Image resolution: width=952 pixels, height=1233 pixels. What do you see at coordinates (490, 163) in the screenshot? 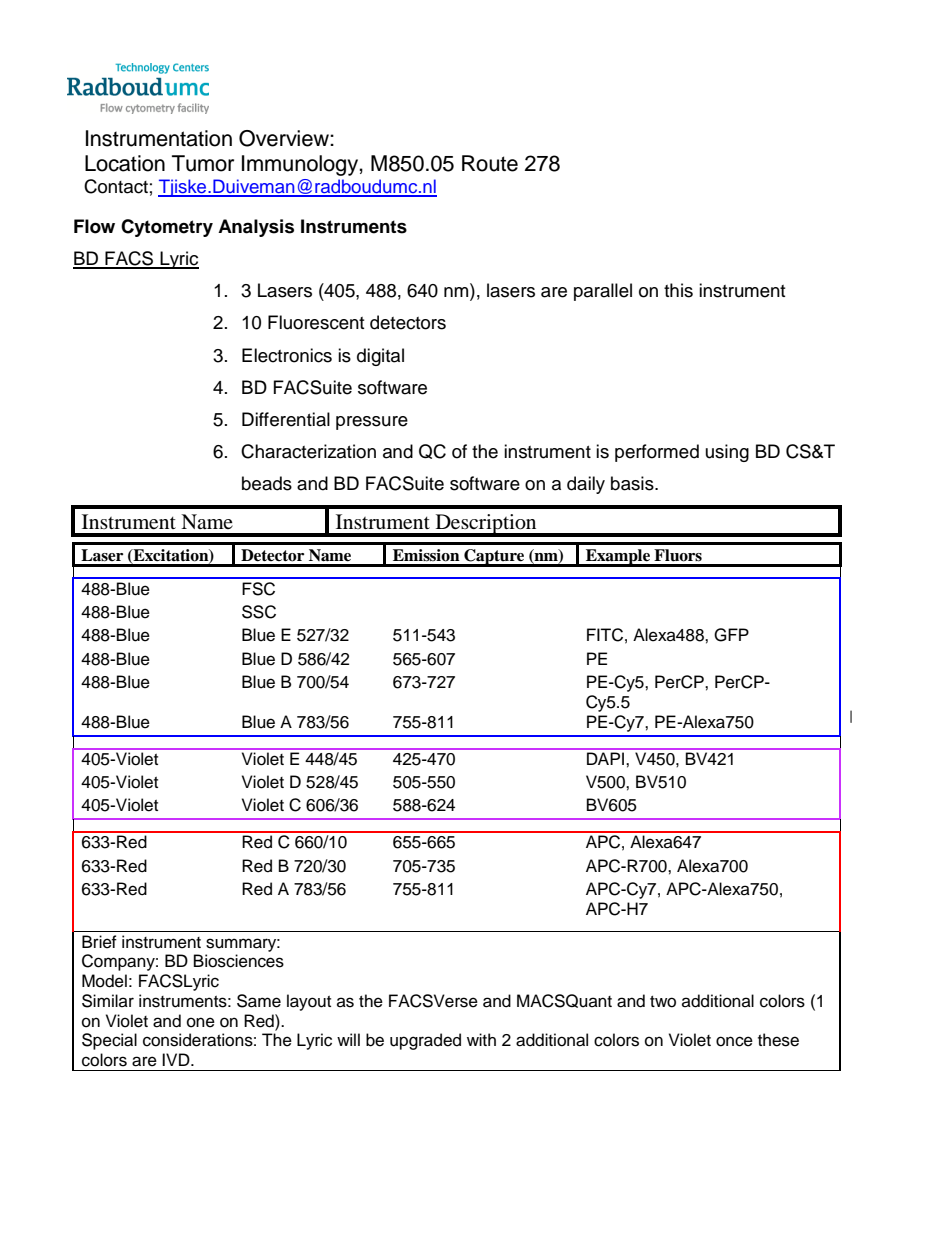
I see `Route` at bounding box center [490, 163].
